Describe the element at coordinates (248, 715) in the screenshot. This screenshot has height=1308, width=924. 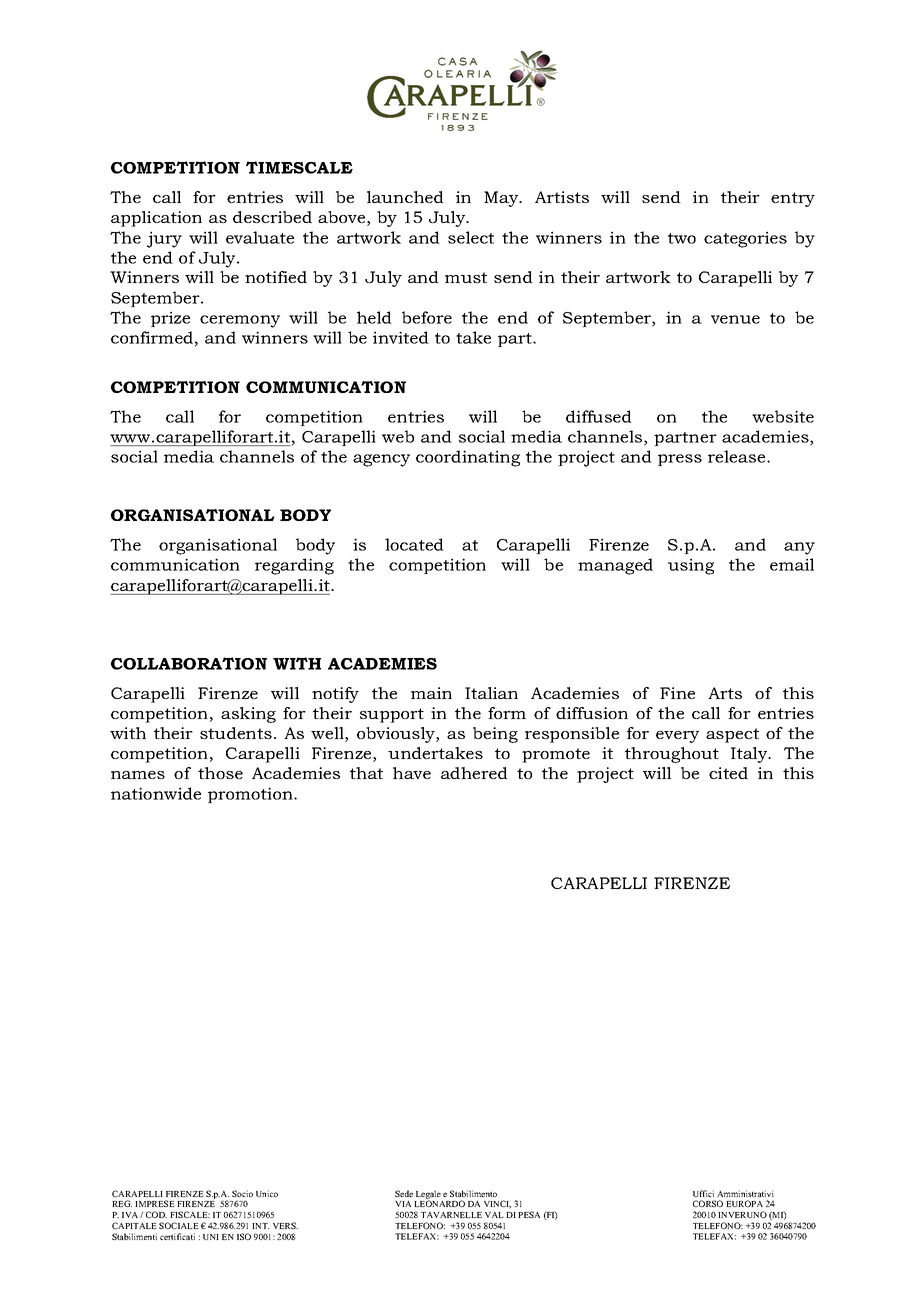
I see `asking` at that location.
